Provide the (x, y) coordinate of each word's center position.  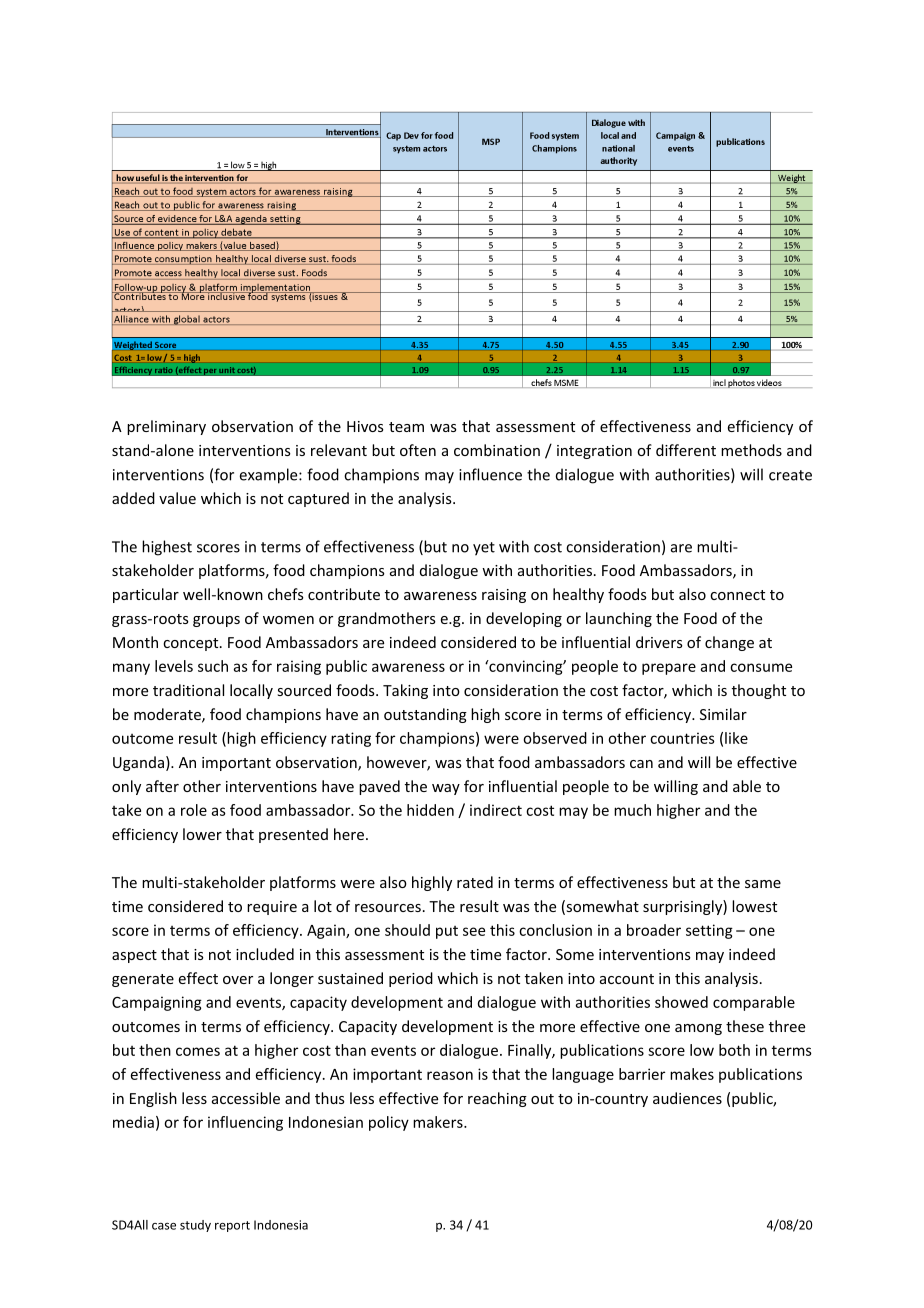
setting (709, 931)
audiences (687, 1098)
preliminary (166, 427)
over (238, 980)
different (686, 450)
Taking (405, 691)
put (447, 932)
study (195, 1226)
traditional (188, 690)
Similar (723, 714)
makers (439, 1122)
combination (497, 450)
